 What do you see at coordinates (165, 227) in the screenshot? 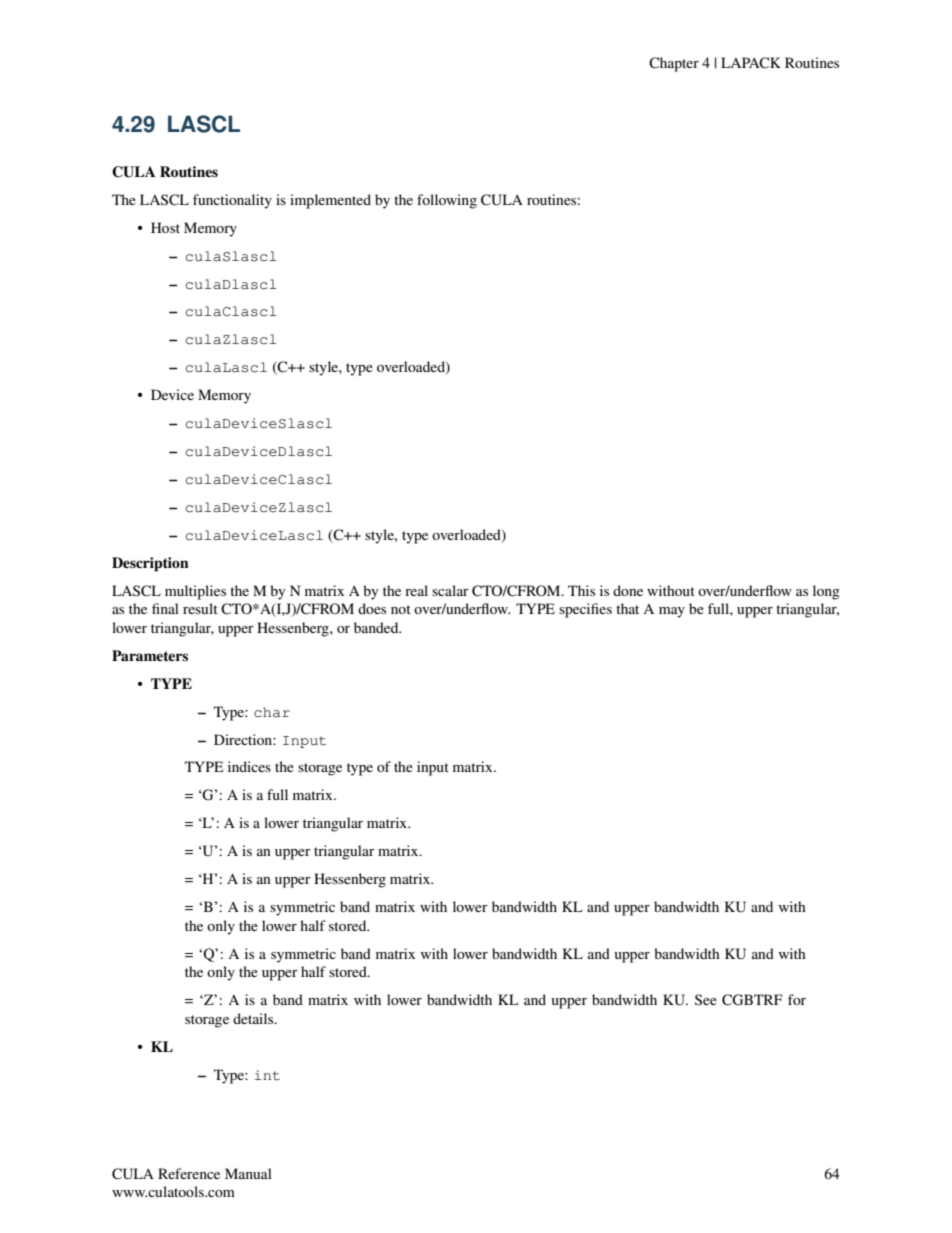
I see `Host` at bounding box center [165, 227].
